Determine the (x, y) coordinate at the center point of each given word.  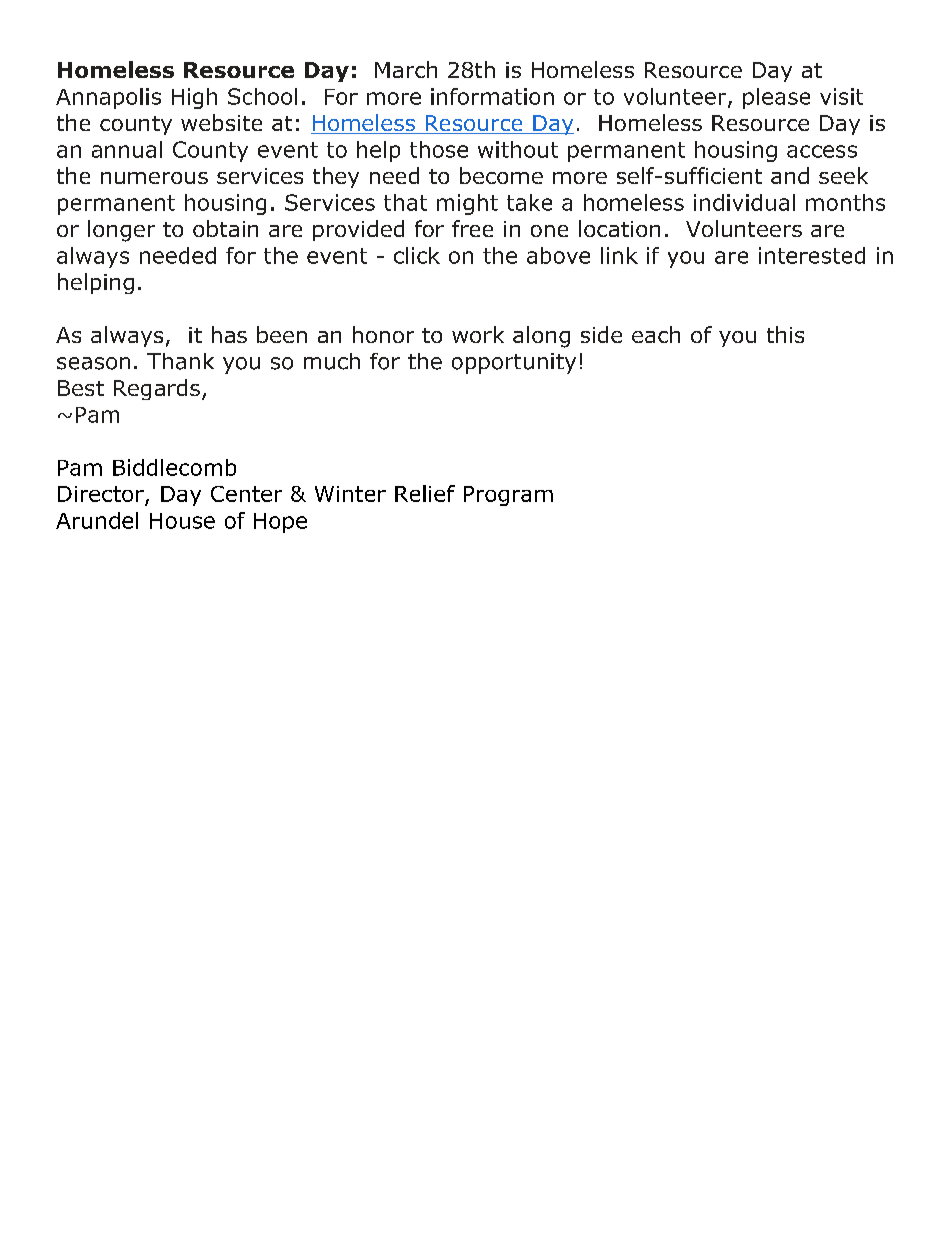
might (467, 204)
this (785, 334)
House (182, 521)
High (194, 98)
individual (744, 202)
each (656, 334)
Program (508, 496)
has (229, 334)
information (492, 96)
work (478, 334)
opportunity (514, 363)
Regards (157, 389)
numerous (154, 178)
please (776, 98)
